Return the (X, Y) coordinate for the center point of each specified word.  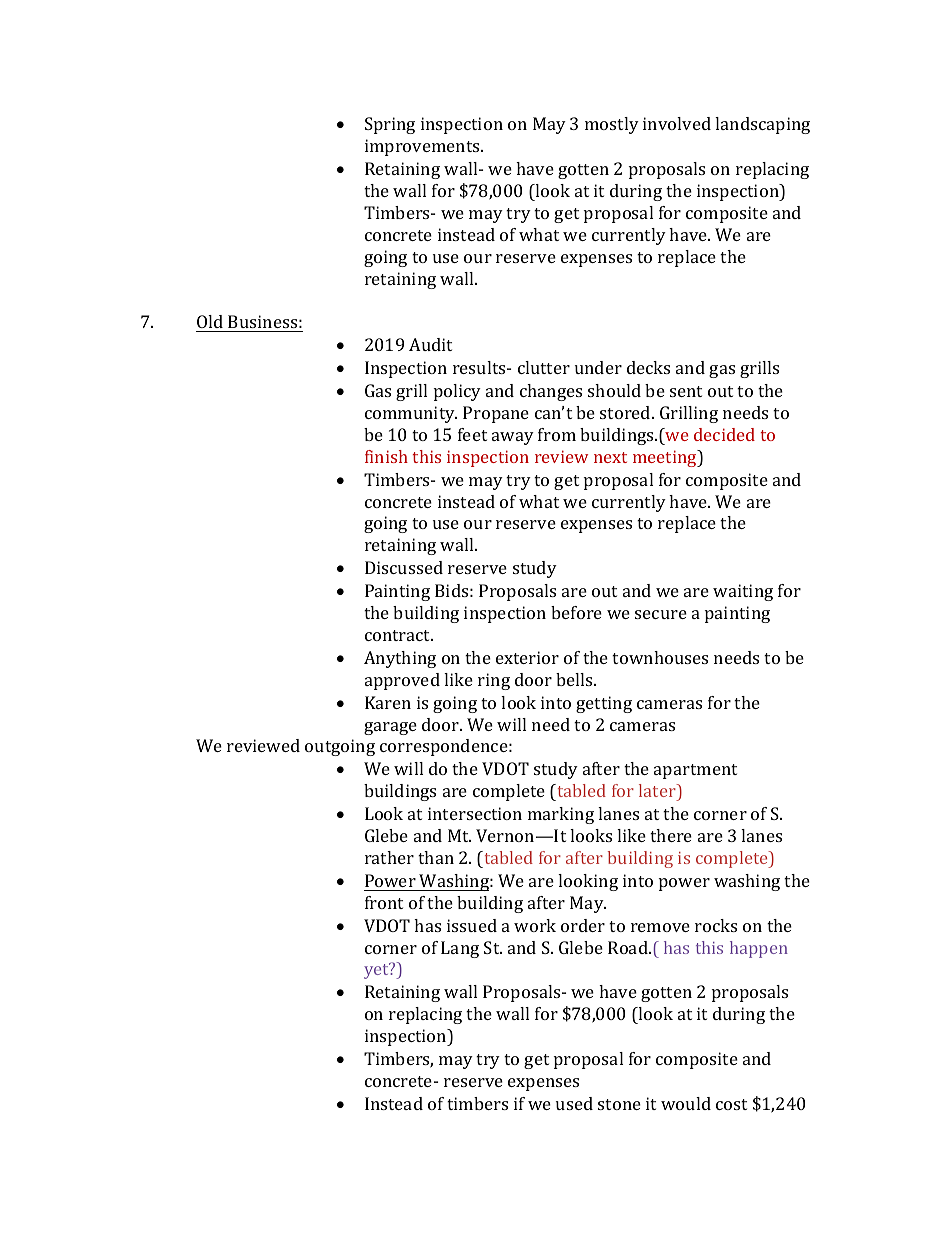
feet (472, 434)
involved (677, 123)
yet (377, 971)
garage (390, 728)
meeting (666, 458)
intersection (475, 813)
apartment (695, 771)
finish (386, 456)
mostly (612, 125)
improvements (423, 147)
